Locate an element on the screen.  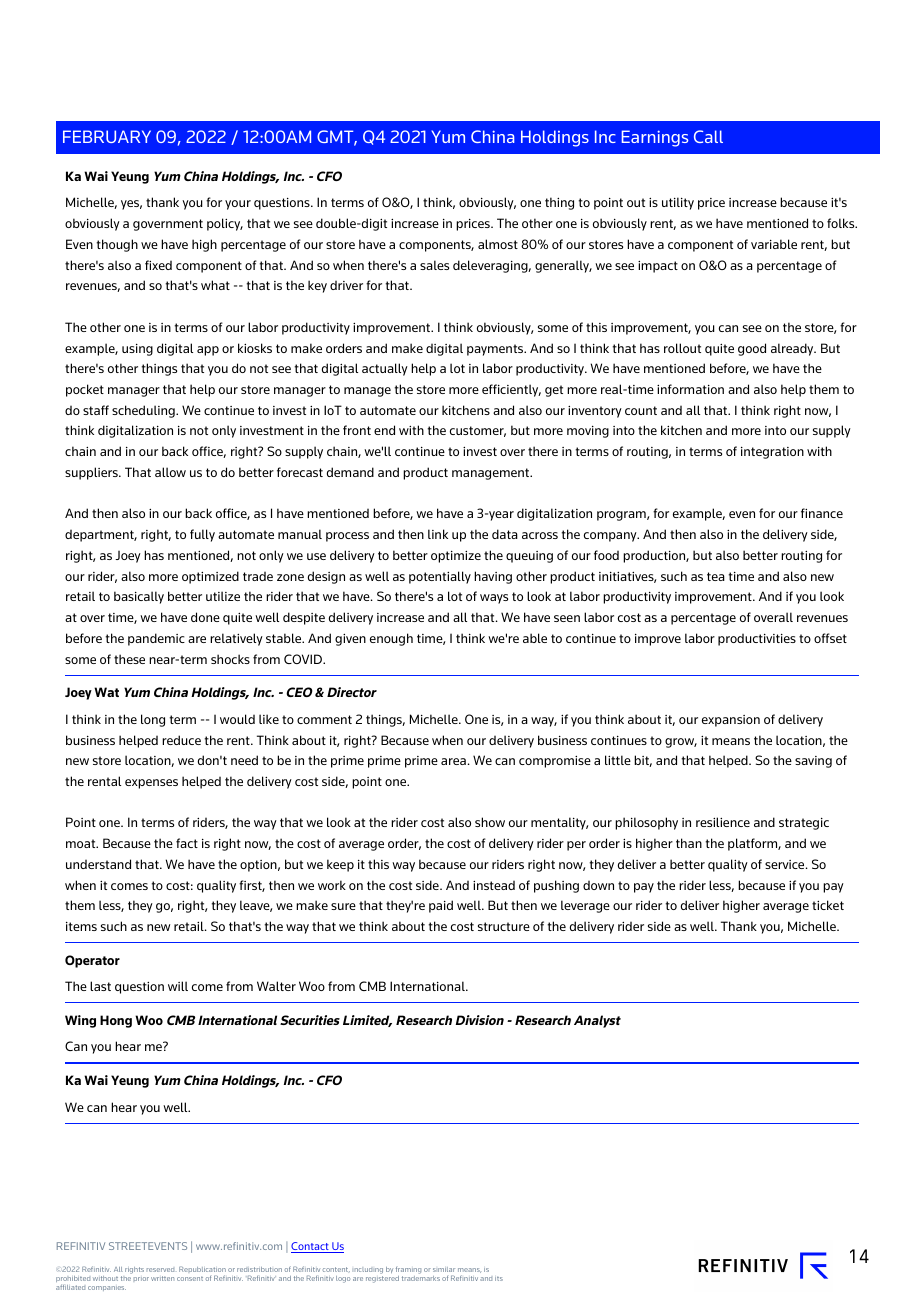
structure is located at coordinates (504, 926).
